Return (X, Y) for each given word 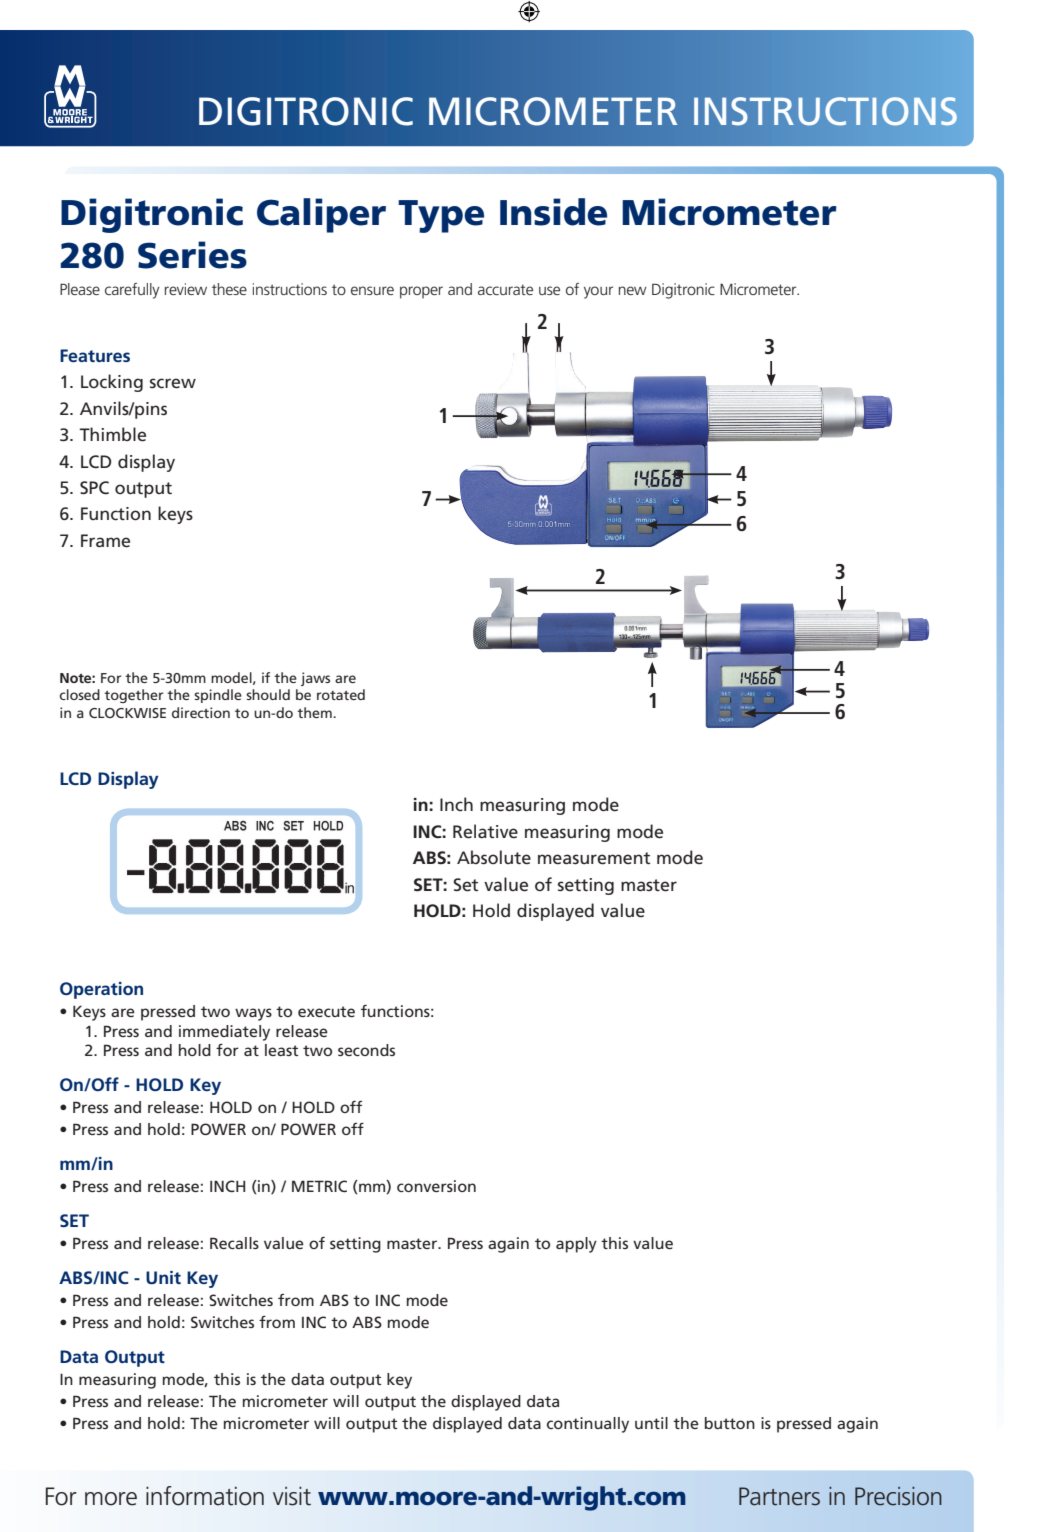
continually (588, 1425)
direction (201, 712)
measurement (594, 858)
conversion (436, 1186)
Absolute (494, 857)
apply (576, 1245)
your (598, 292)
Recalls (234, 1243)
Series (192, 255)
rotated (341, 694)
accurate (505, 289)
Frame (105, 541)
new (632, 290)
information (205, 1496)
